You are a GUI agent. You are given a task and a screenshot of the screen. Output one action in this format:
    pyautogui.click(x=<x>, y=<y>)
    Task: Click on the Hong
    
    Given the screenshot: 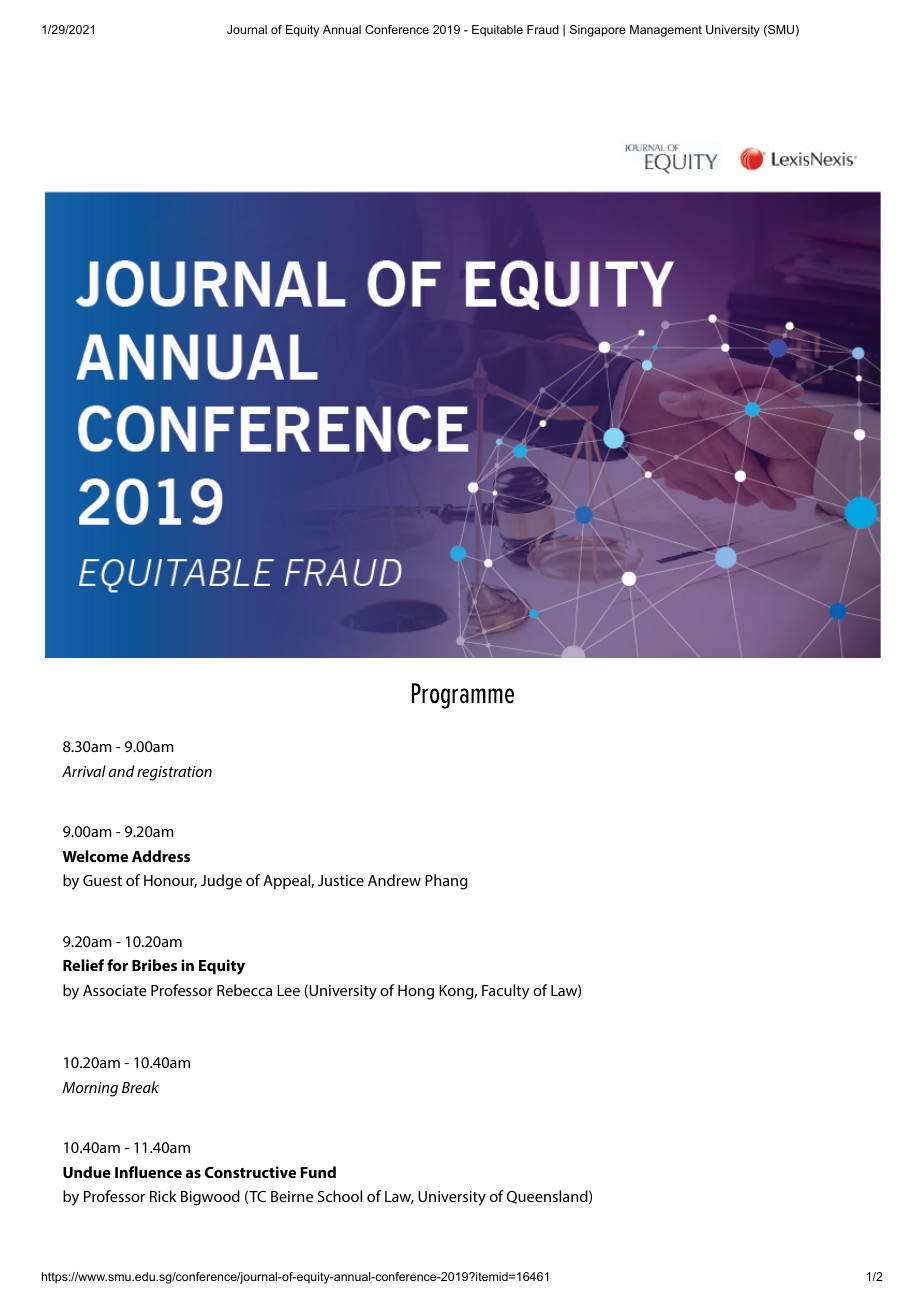 What is the action you would take?
    pyautogui.click(x=416, y=992)
